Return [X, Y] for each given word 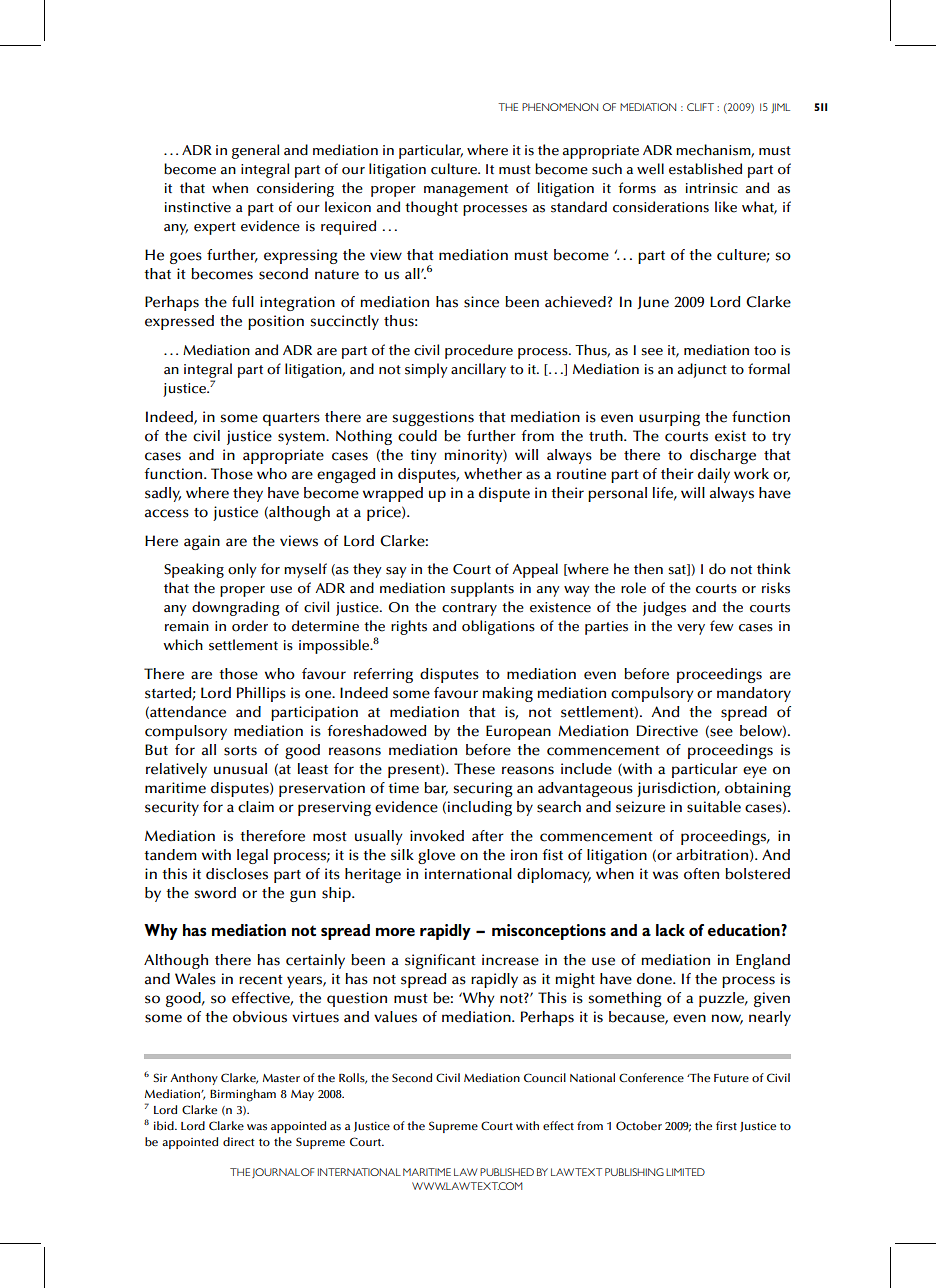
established [705, 169]
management [466, 190]
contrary [469, 609]
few [722, 626]
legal [252, 856]
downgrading [235, 608]
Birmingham [243, 1095]
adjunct [702, 370]
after [488, 836]
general [255, 151]
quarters [291, 419]
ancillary [478, 370]
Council [545, 1078]
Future [731, 1078]
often [701, 874]
